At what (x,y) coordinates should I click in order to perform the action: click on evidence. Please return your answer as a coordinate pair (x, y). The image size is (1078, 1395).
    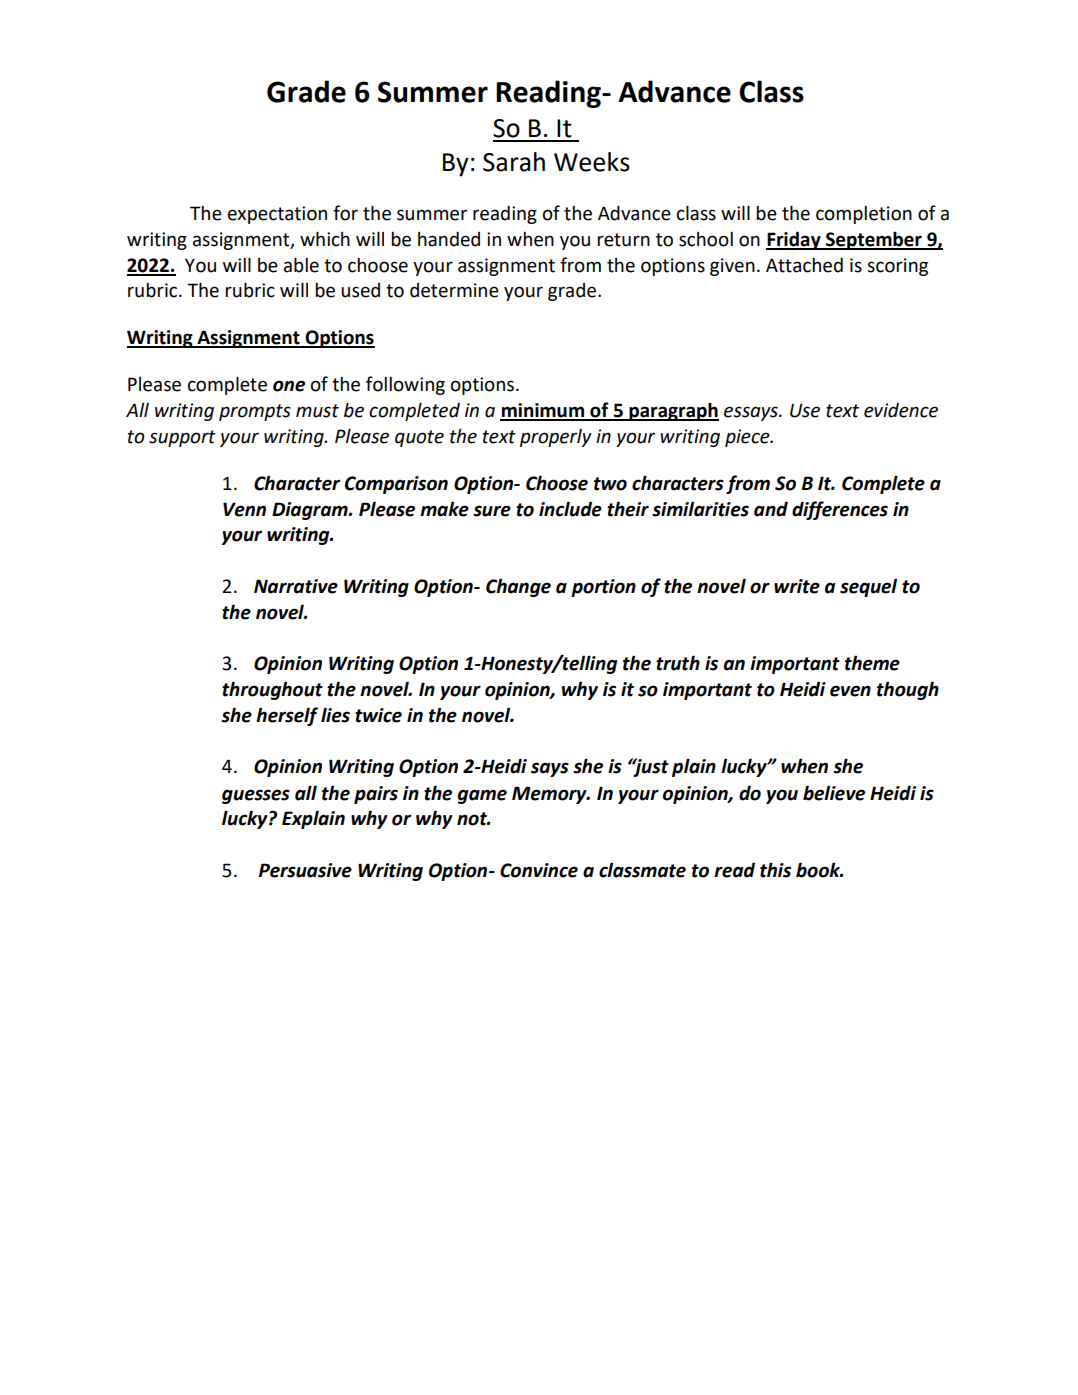
    Looking at the image, I should click on (901, 410).
